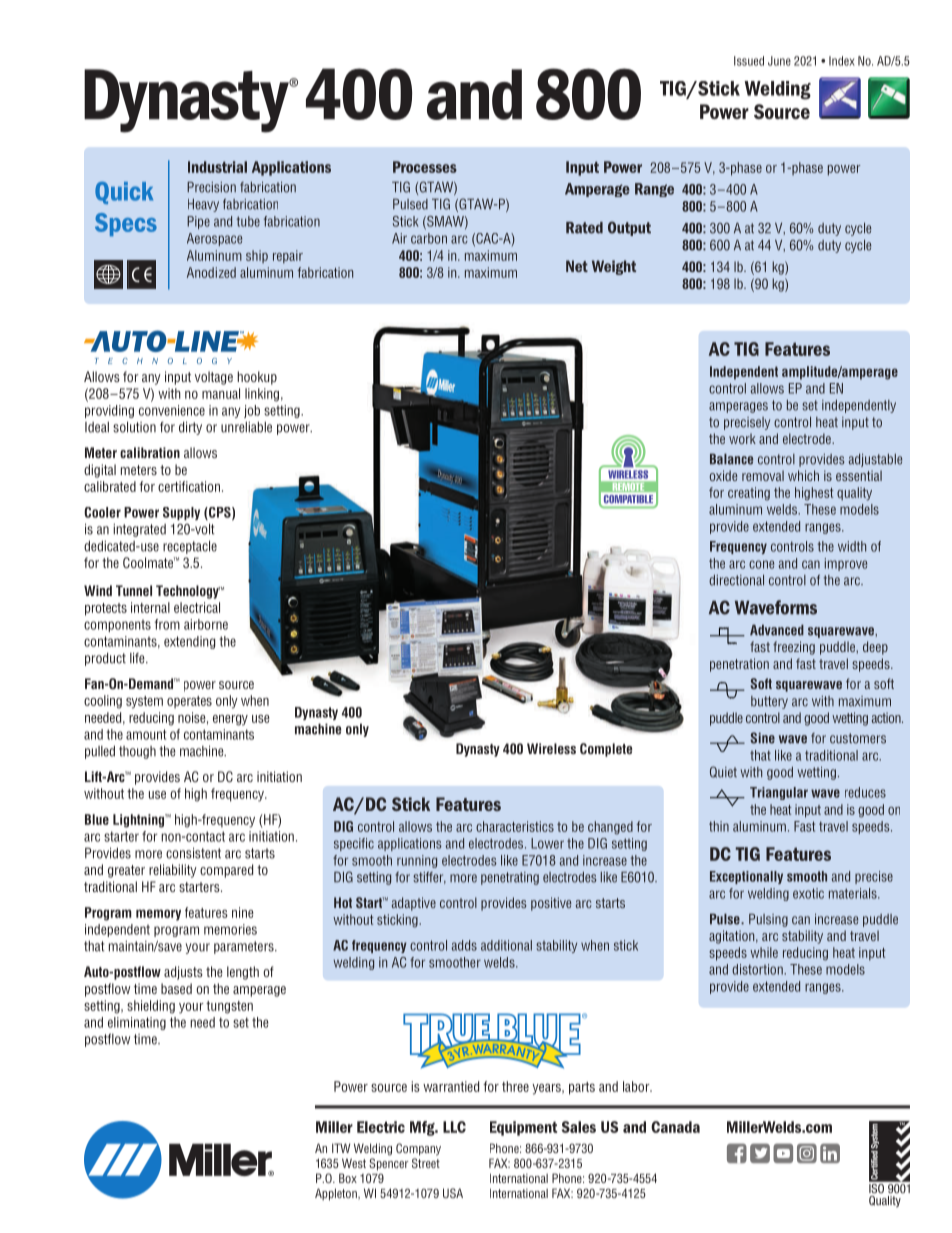  I want to click on Canada, so click(675, 1127).
